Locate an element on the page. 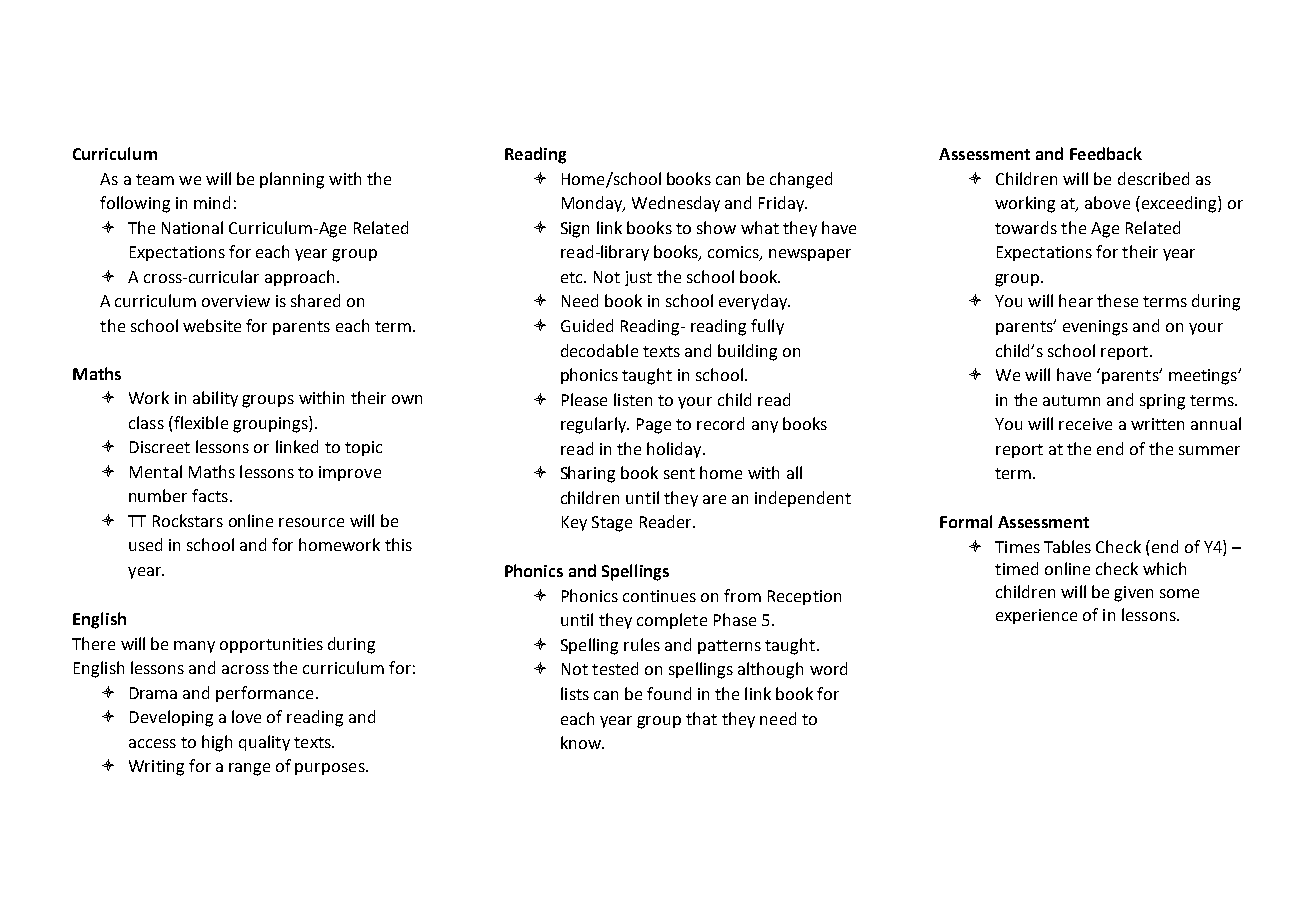 This document has height=924, width=1308. just is located at coordinates (638, 278).
